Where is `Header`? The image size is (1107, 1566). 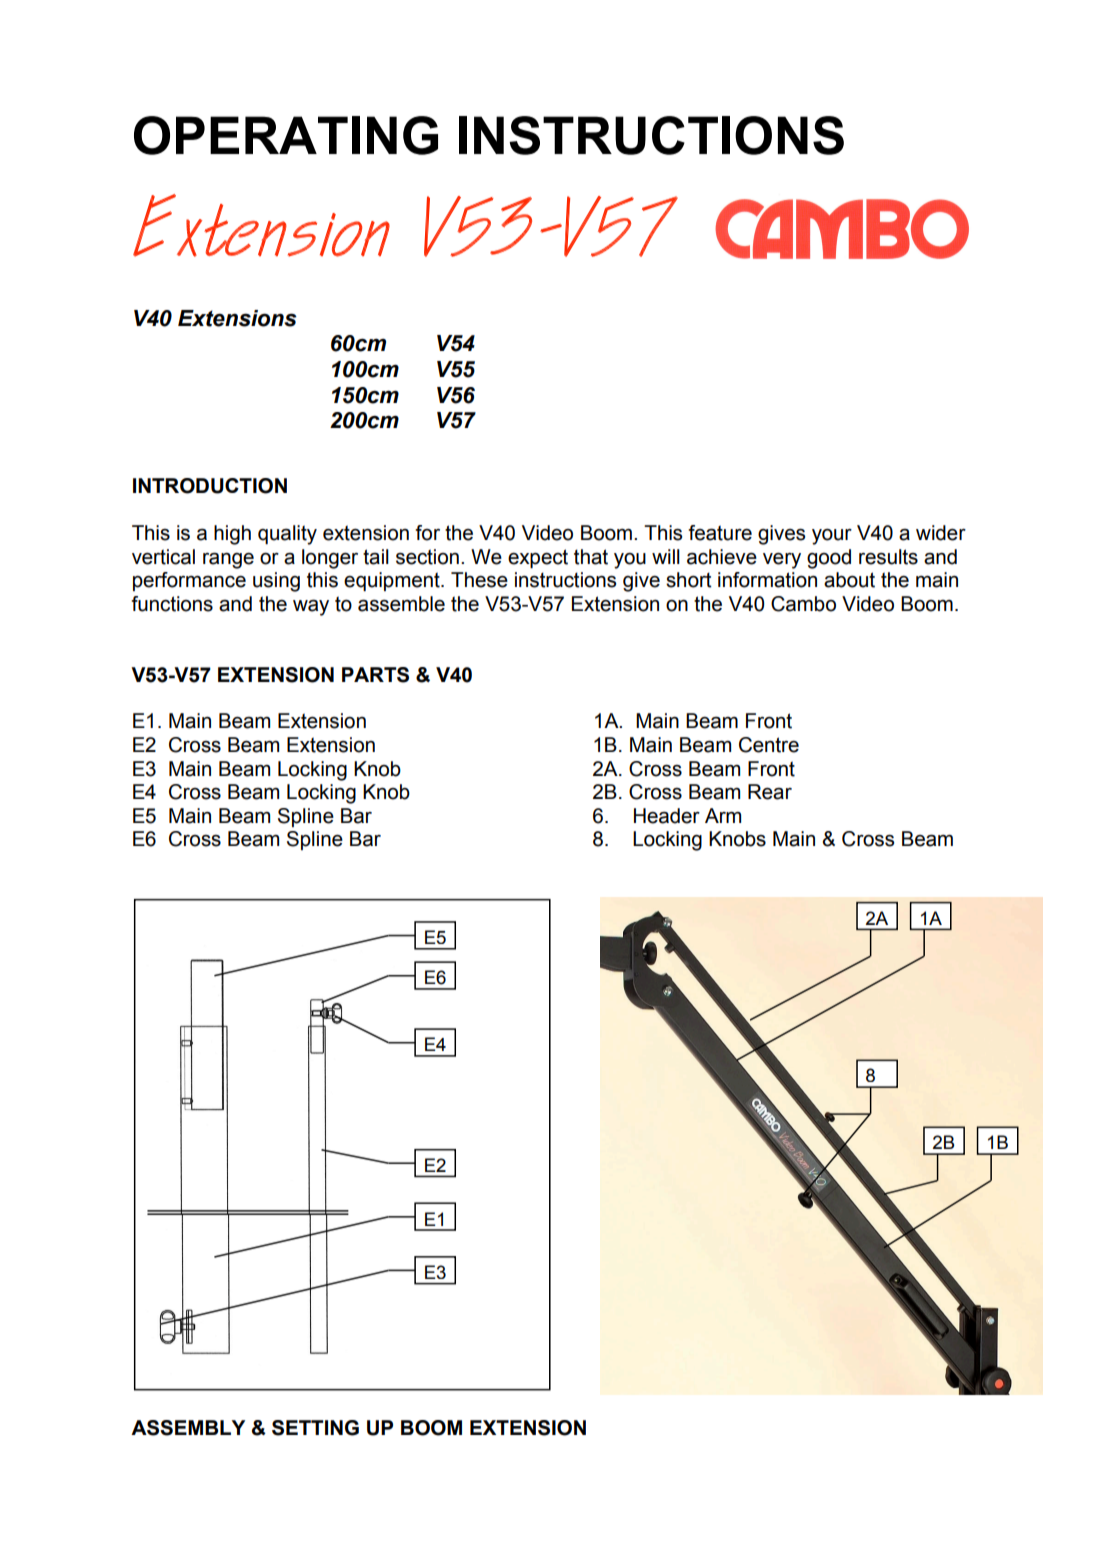 Header is located at coordinates (667, 816).
